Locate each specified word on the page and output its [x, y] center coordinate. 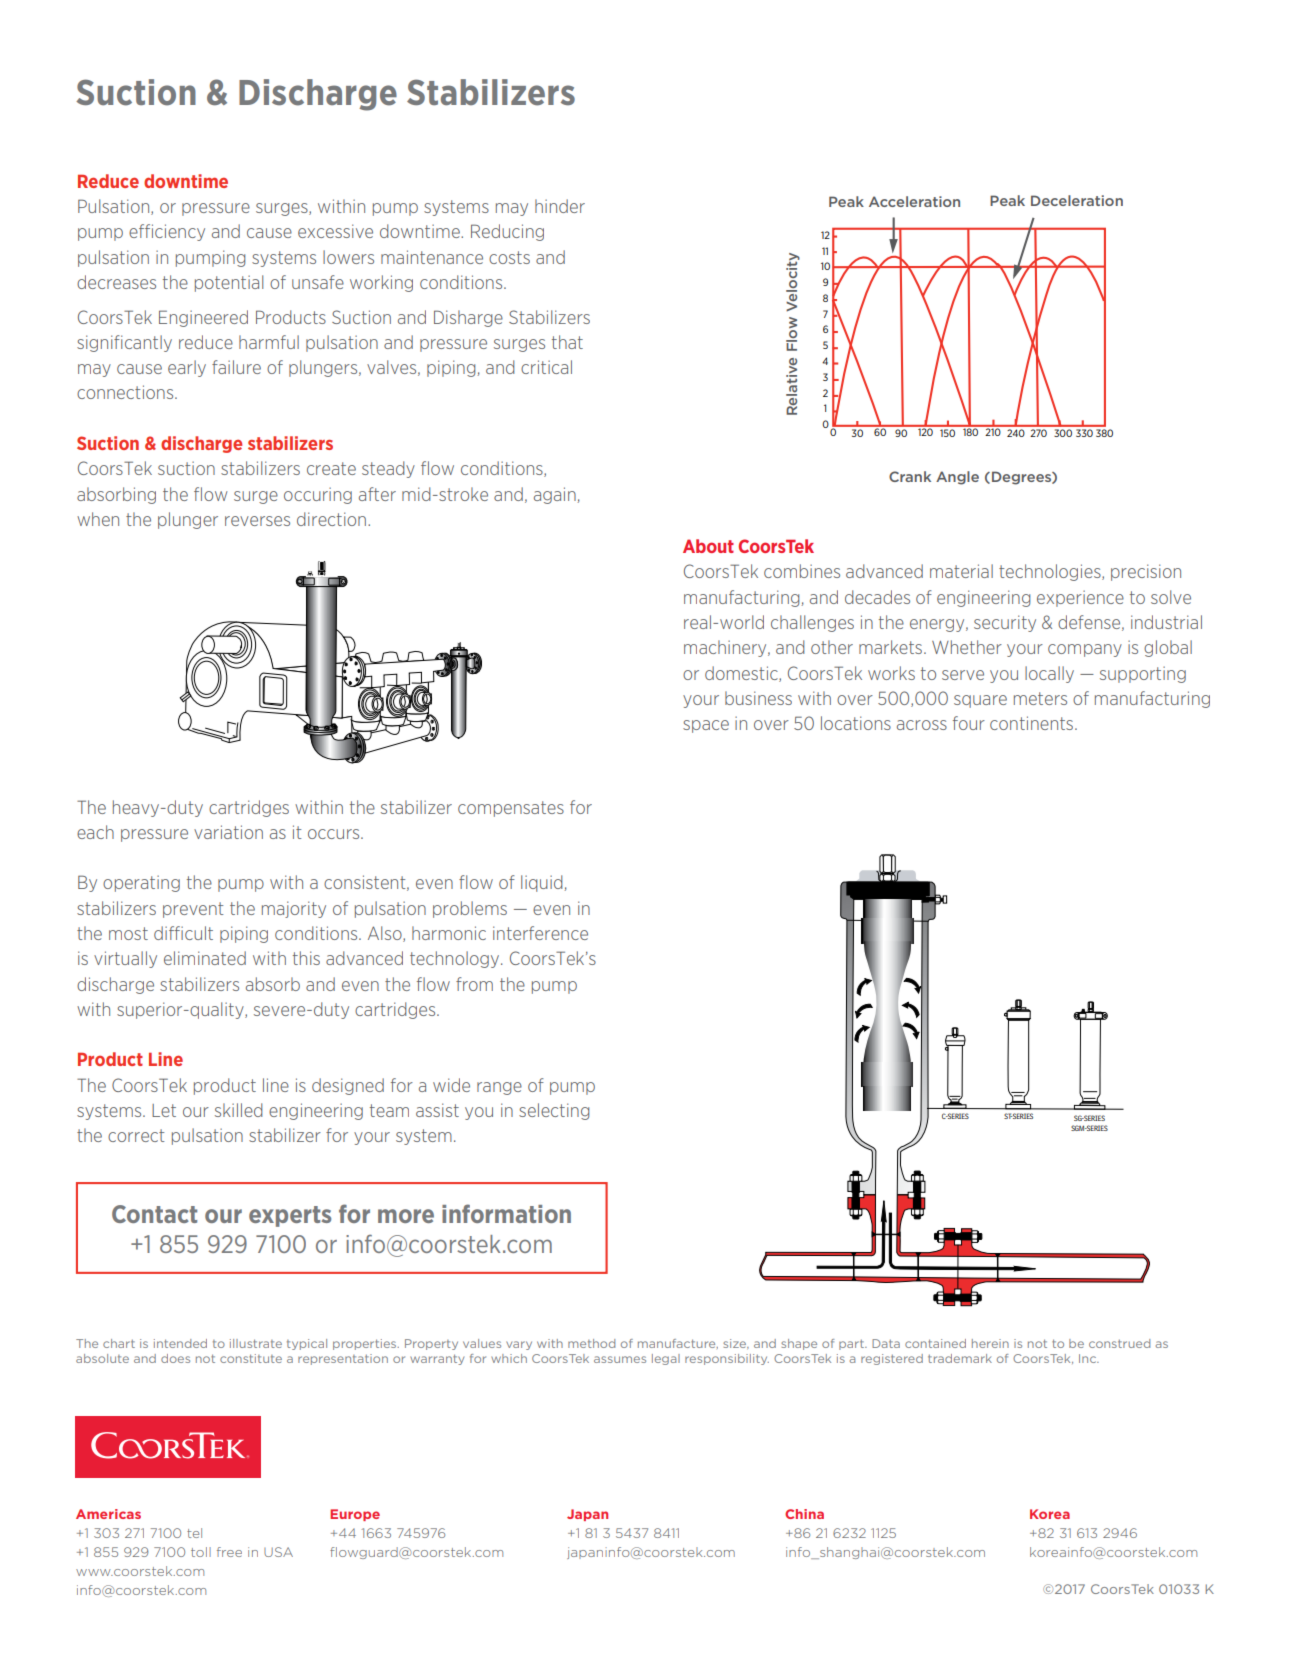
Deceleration [1077, 200]
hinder [560, 206]
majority [294, 909]
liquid [543, 883]
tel [194, 1533]
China [804, 1514]
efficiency [167, 232]
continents [1033, 723]
